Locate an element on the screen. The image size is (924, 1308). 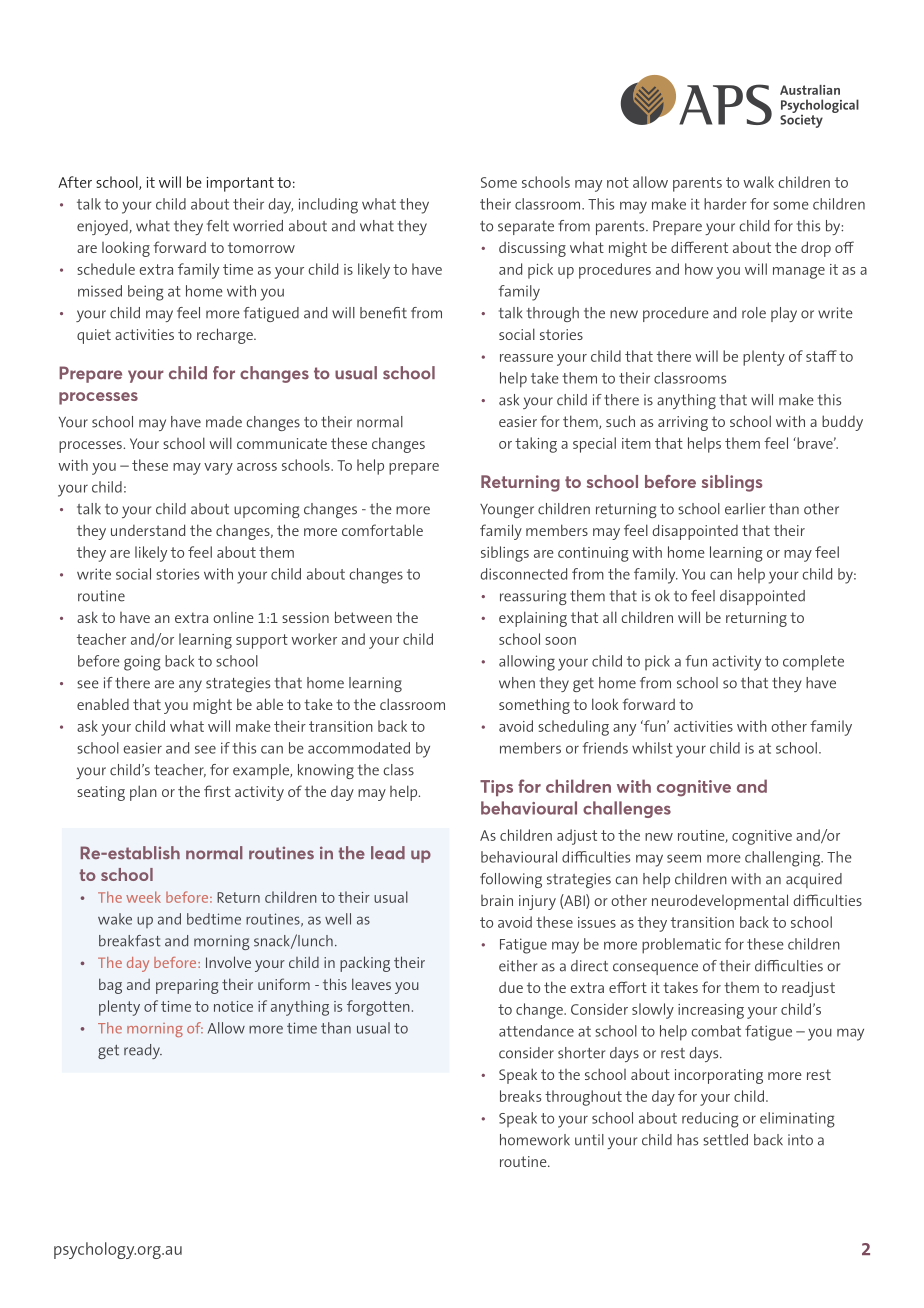
separate is located at coordinates (526, 228).
